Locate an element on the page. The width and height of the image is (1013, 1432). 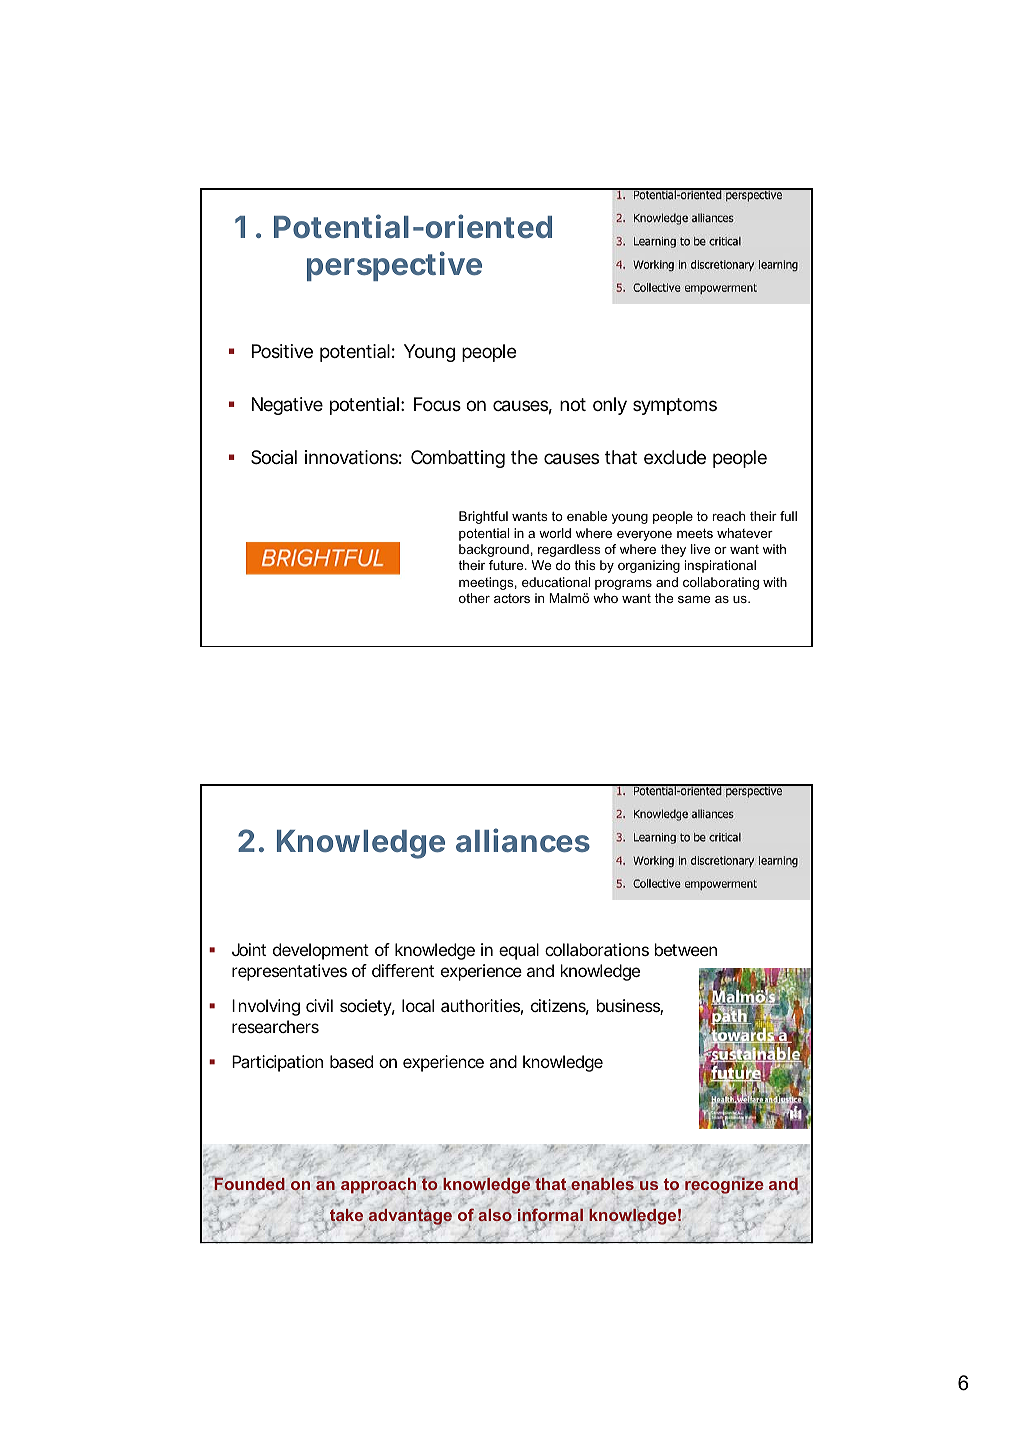
also is located at coordinates (495, 1215).
